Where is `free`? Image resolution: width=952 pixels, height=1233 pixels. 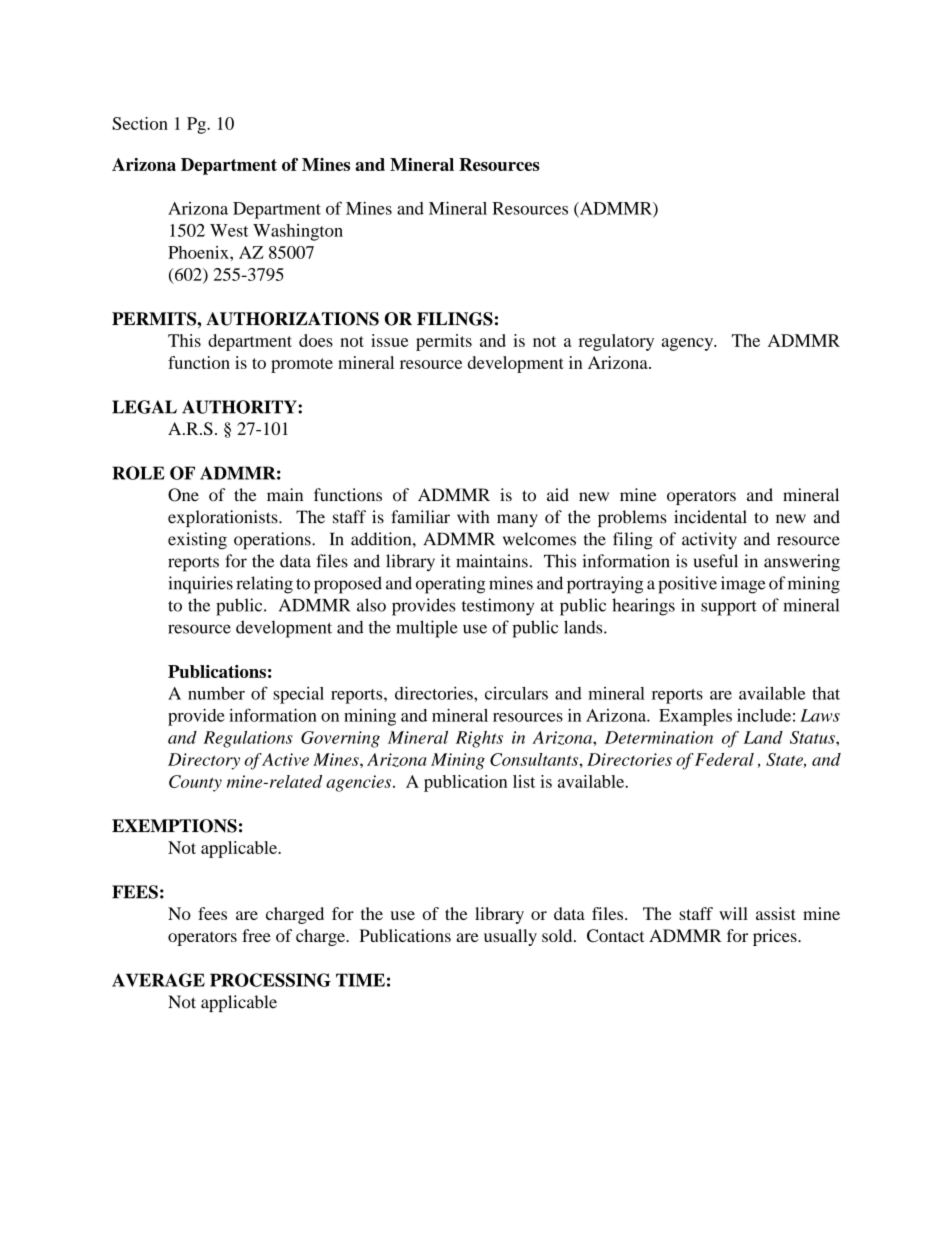
free is located at coordinates (256, 935).
